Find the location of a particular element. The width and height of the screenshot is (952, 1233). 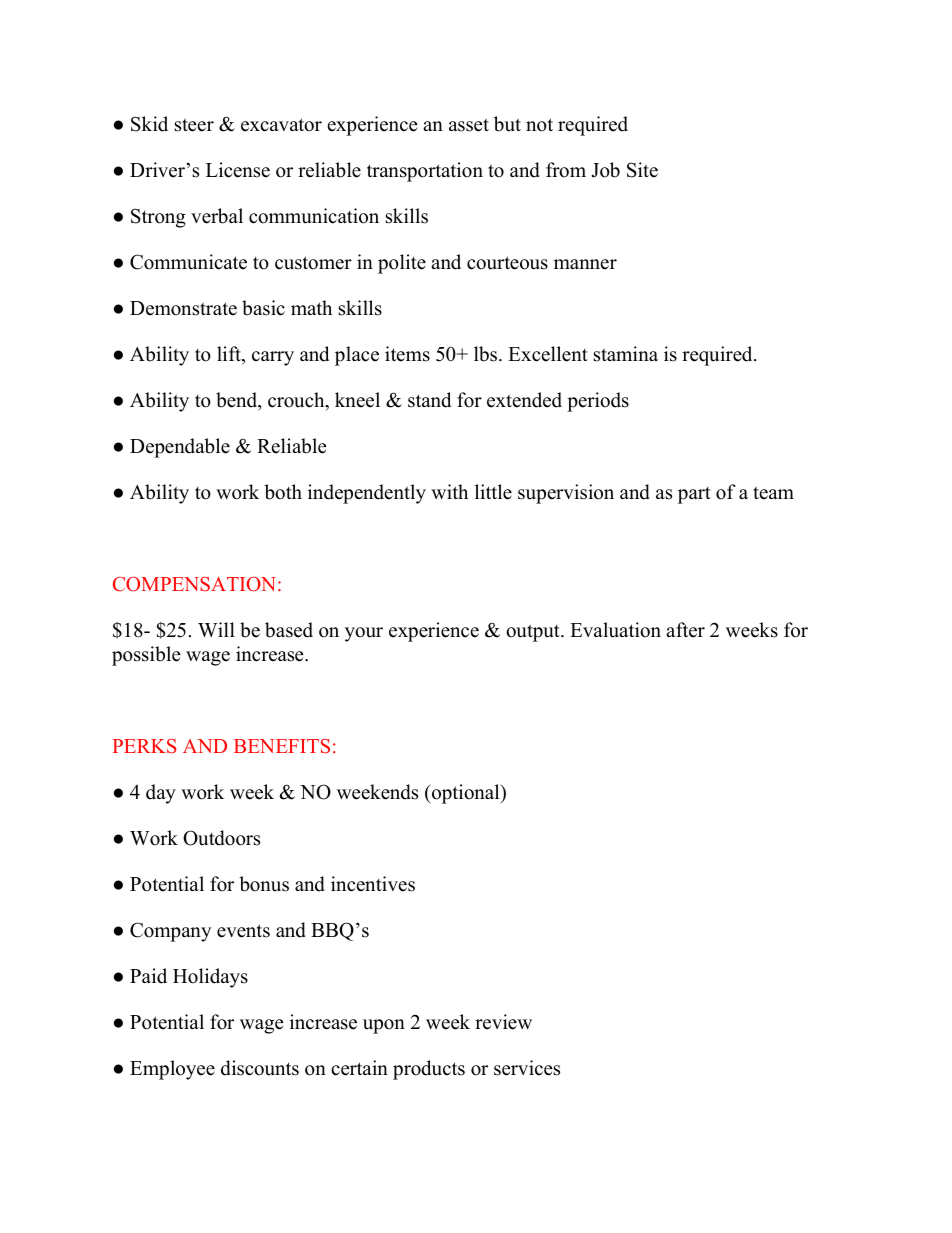

lbs is located at coordinates (487, 354).
